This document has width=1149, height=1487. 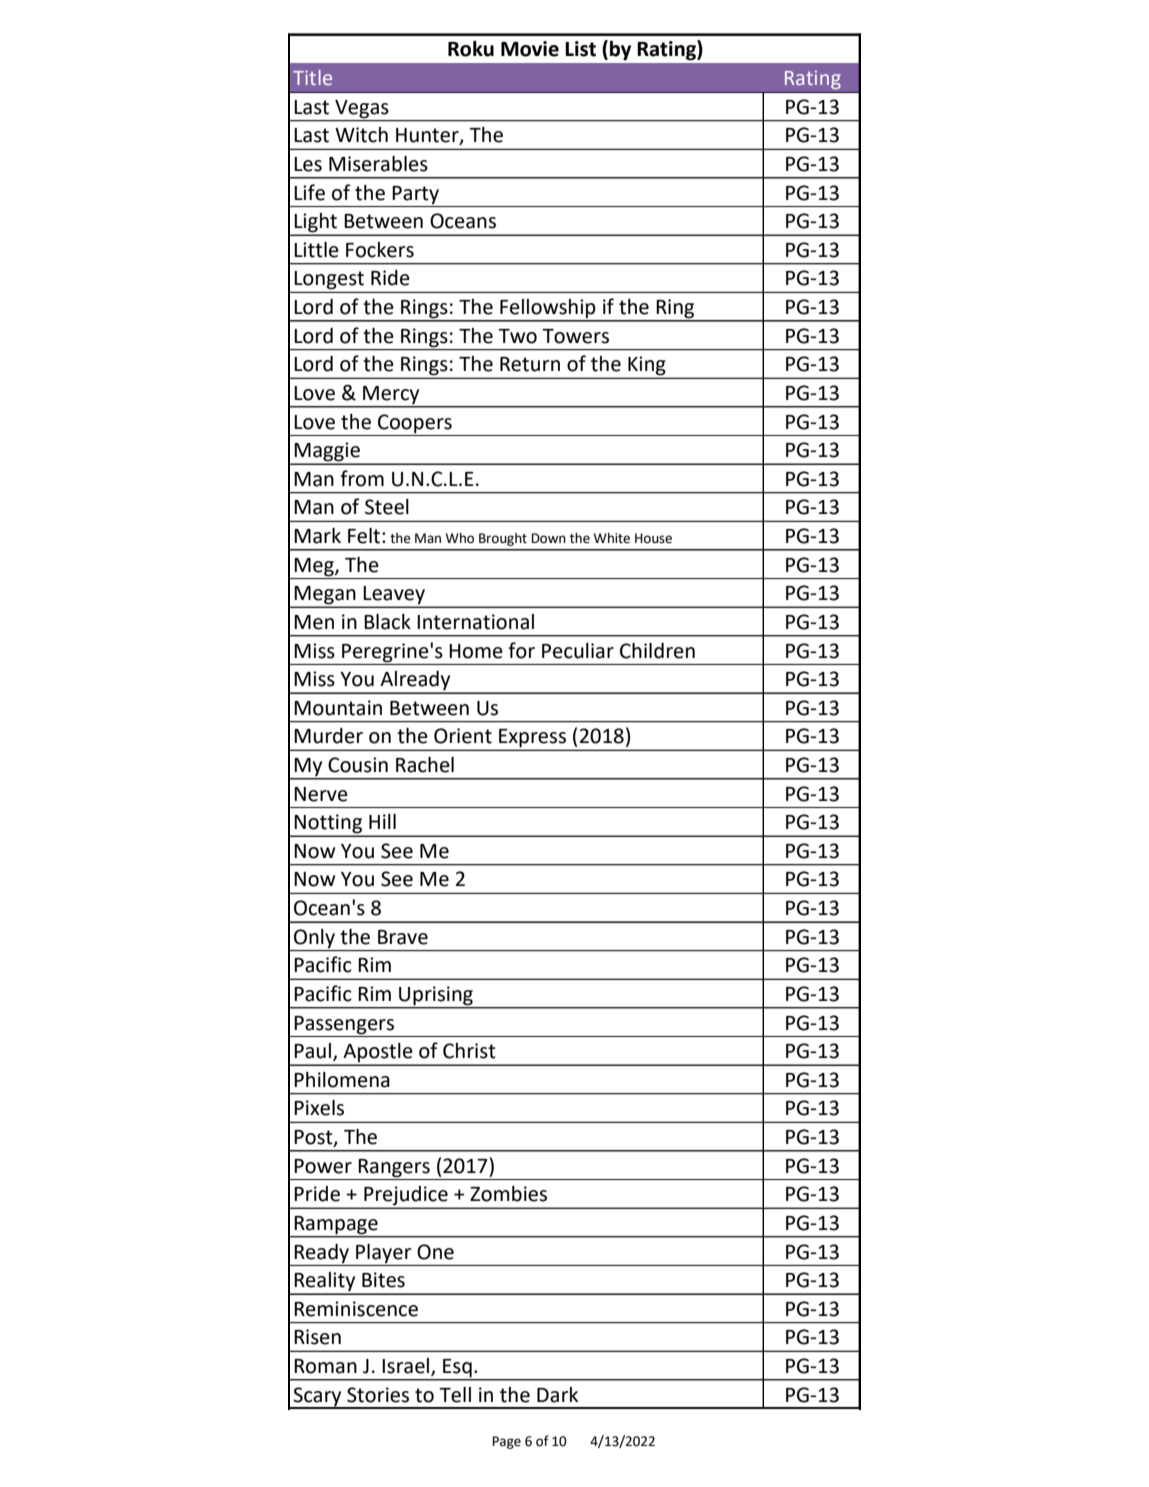 What do you see at coordinates (517, 336) in the document?
I see `Two` at bounding box center [517, 336].
